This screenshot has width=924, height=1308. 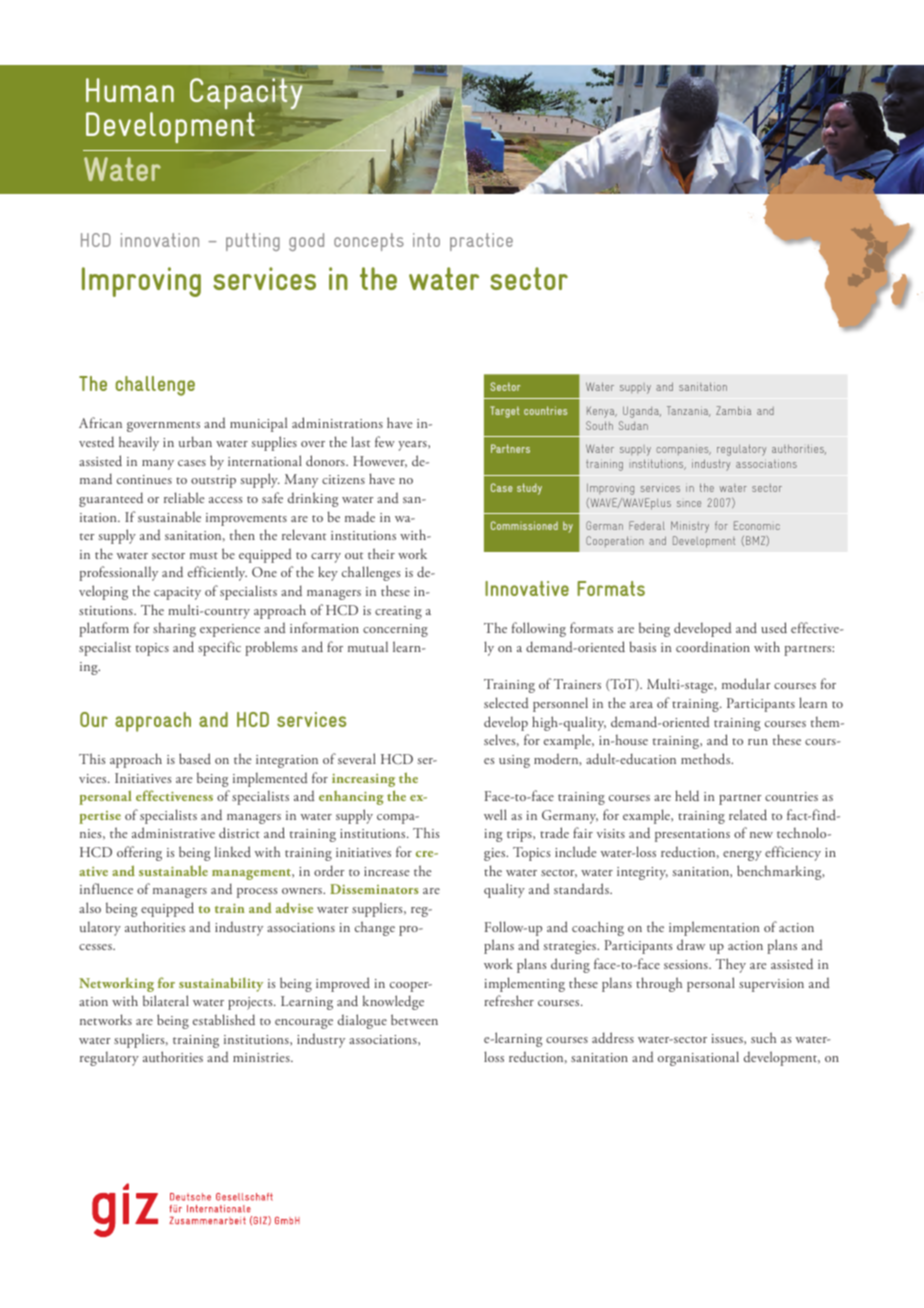 What do you see at coordinates (130, 90) in the screenshot?
I see `Human` at bounding box center [130, 90].
